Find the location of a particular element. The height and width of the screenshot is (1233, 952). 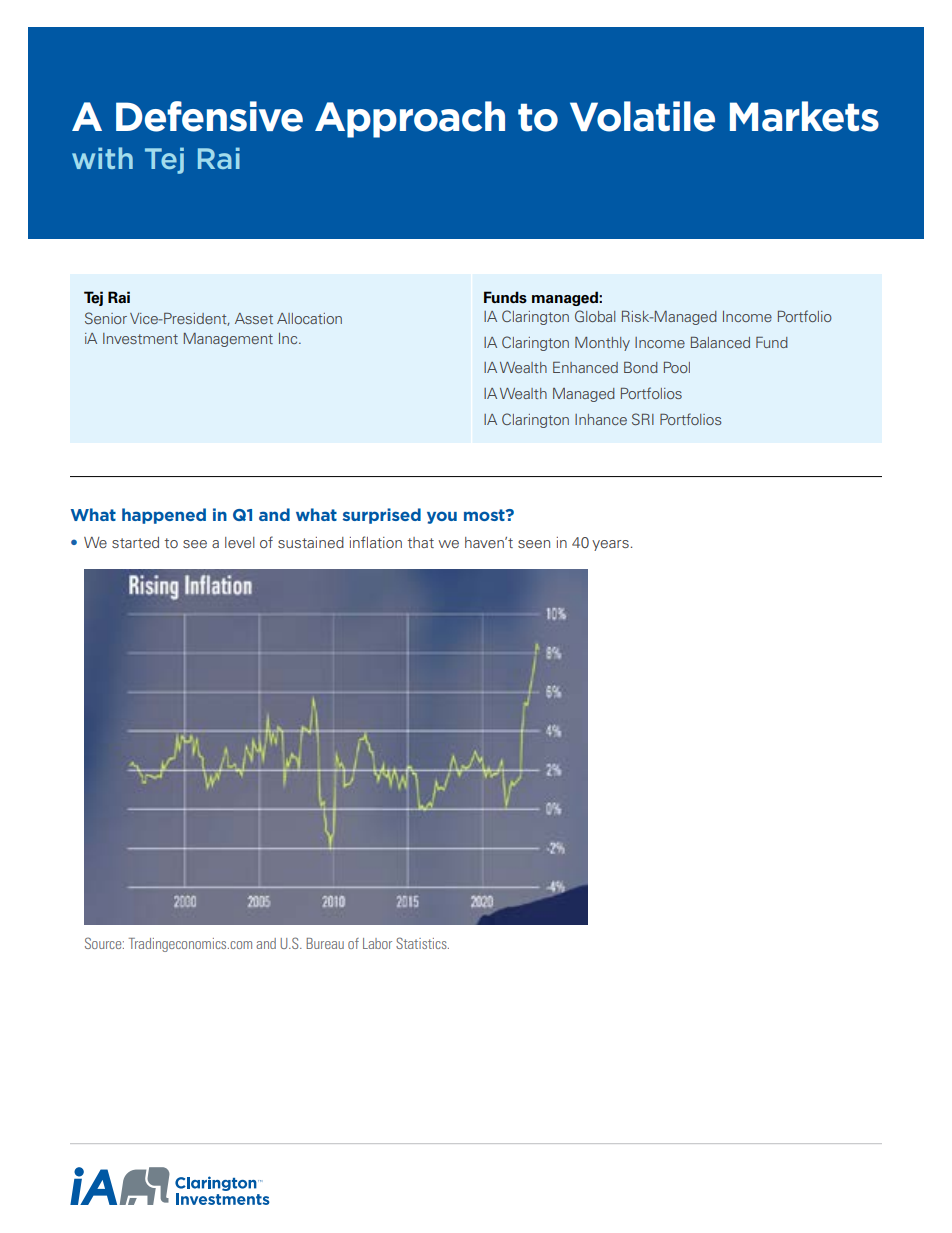

Volatile is located at coordinates (642, 116).
